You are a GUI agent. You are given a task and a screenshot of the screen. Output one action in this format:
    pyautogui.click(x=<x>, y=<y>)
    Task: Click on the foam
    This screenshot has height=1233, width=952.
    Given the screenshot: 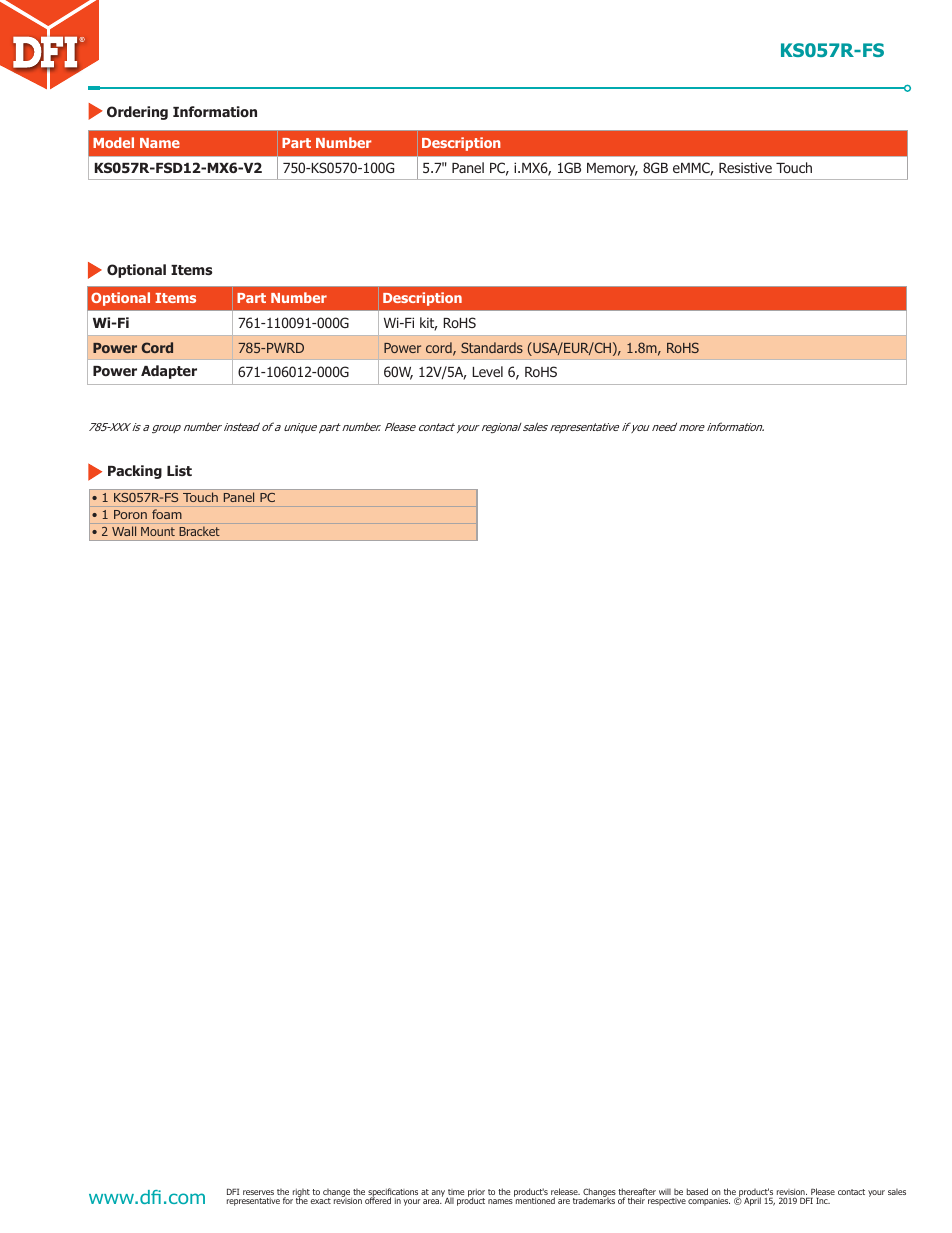 What is the action you would take?
    pyautogui.click(x=167, y=514)
